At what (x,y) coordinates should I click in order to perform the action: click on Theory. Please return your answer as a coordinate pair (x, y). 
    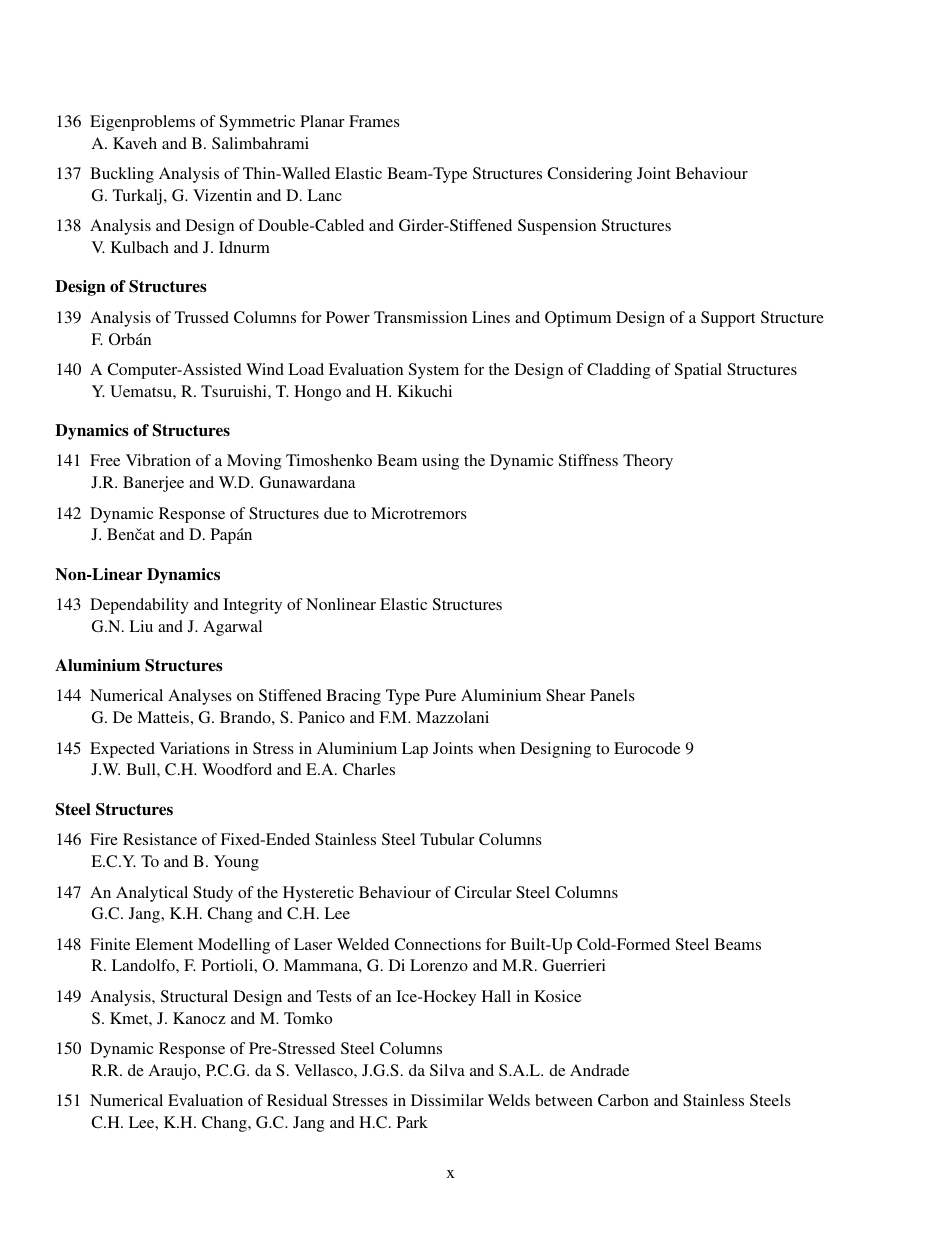
    Looking at the image, I should click on (648, 462).
